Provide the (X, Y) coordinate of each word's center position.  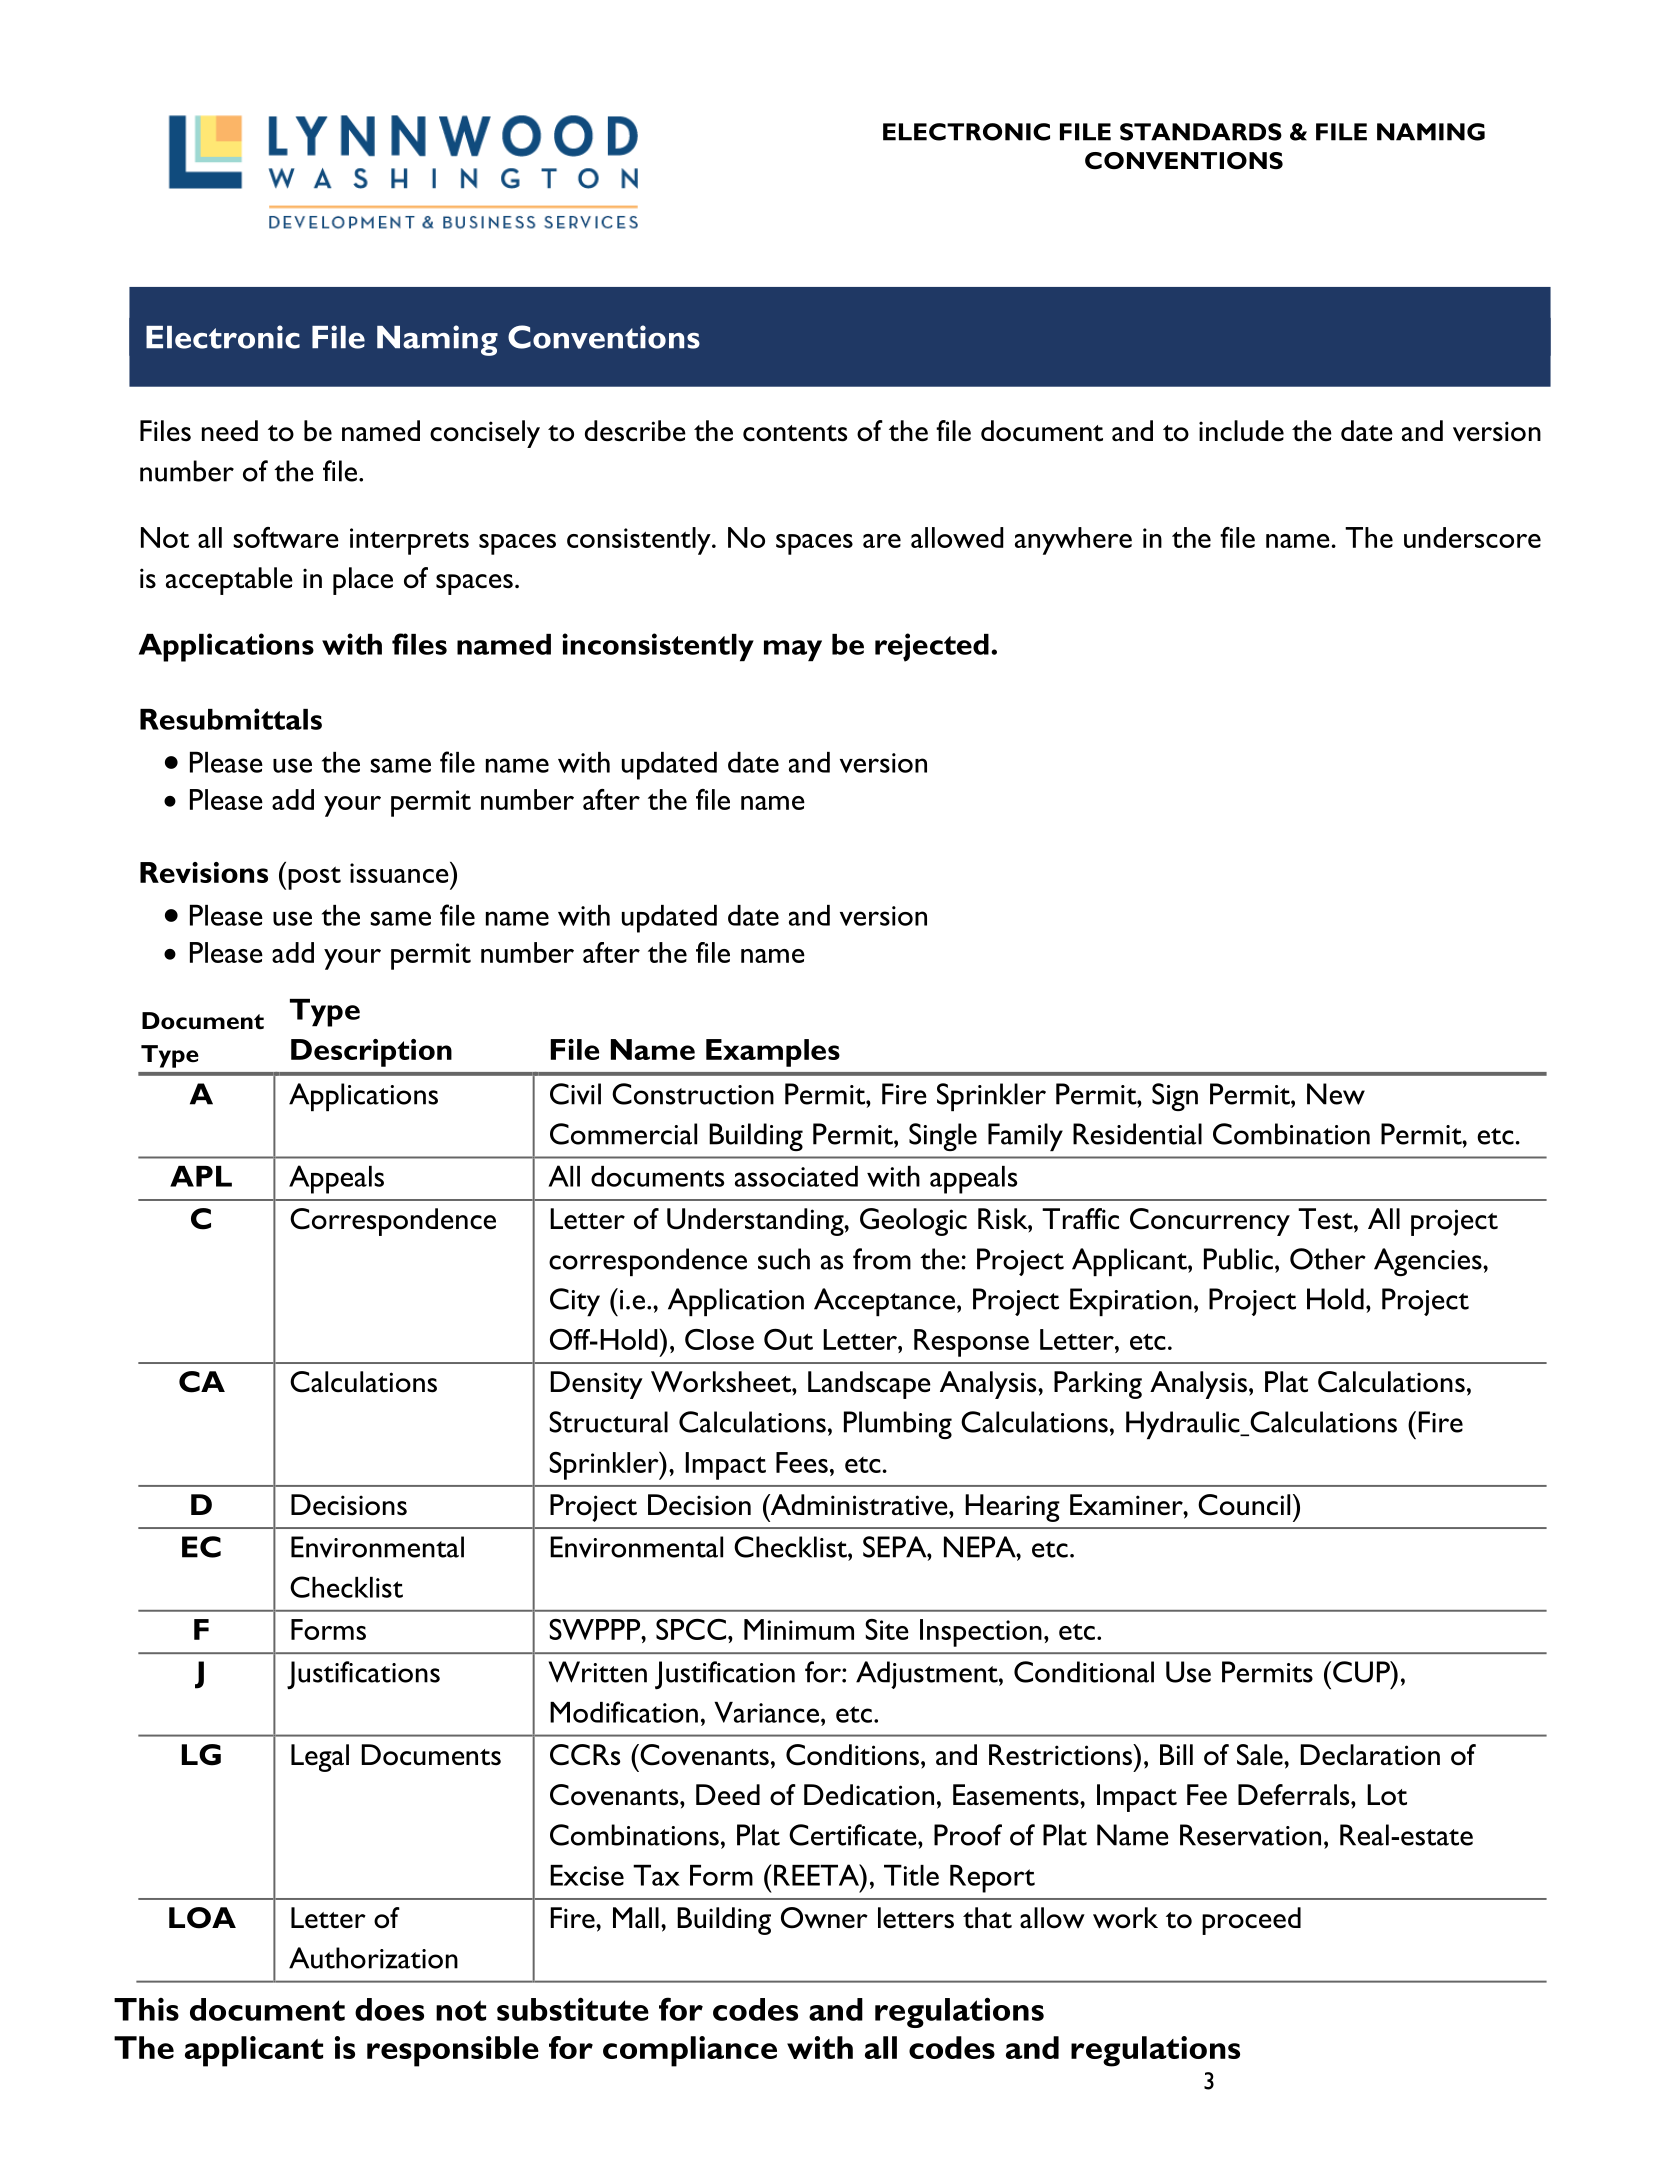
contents (795, 433)
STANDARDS (1201, 132)
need (230, 430)
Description (371, 1053)
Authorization (373, 1958)
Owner (824, 1918)
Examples (773, 1053)
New (1336, 1094)
